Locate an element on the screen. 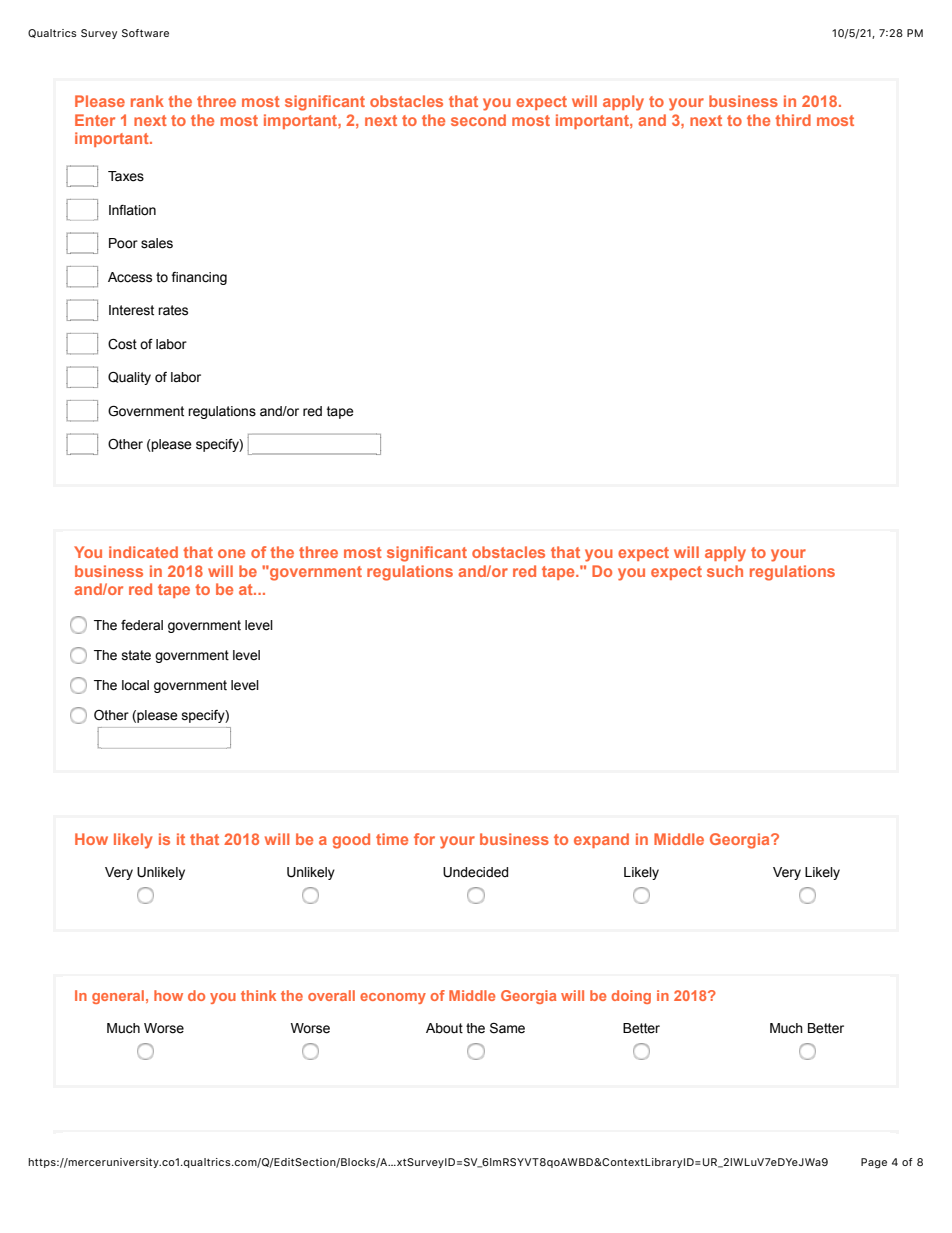 This screenshot has height=1233, width=952. federal is located at coordinates (142, 625).
